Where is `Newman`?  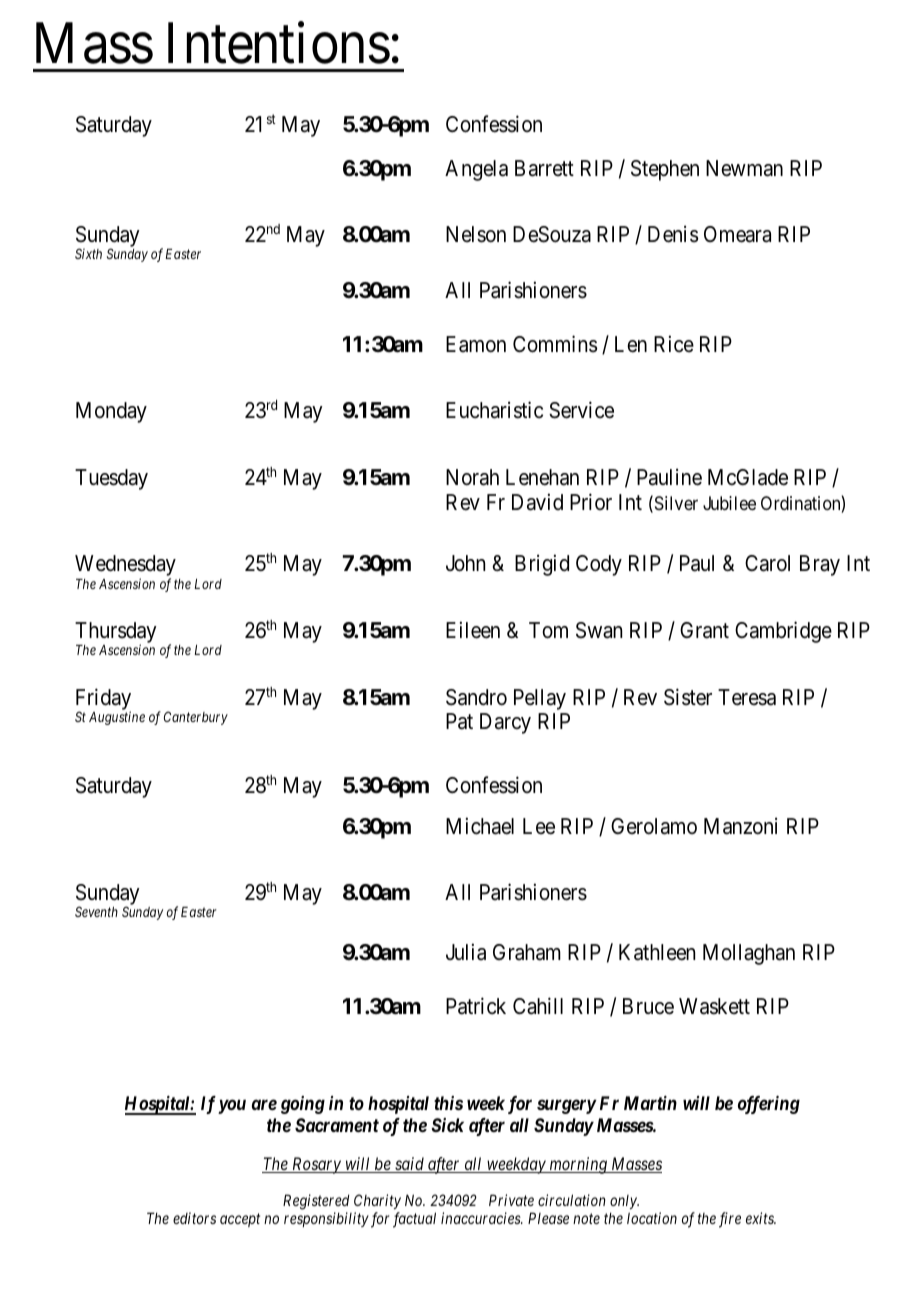 Newman is located at coordinates (744, 168).
